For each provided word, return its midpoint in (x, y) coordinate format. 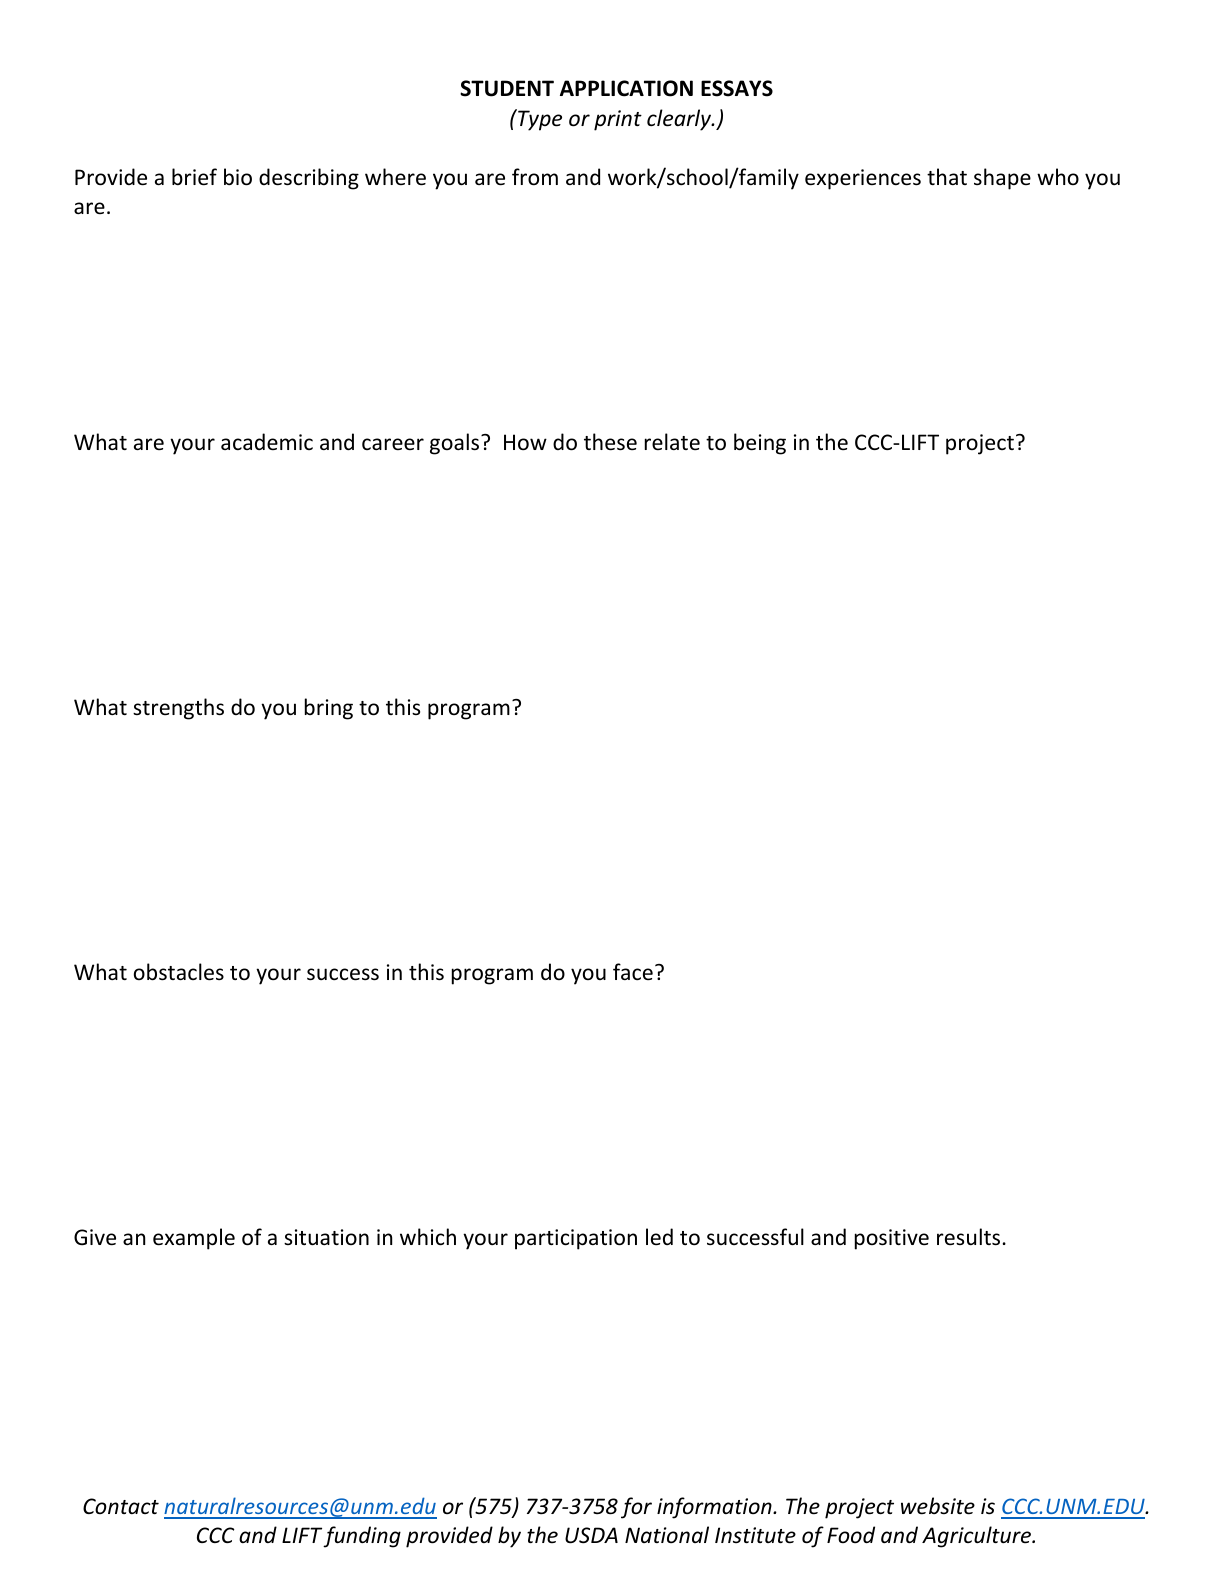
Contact (121, 1506)
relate (672, 441)
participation (576, 1239)
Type (539, 120)
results (968, 1237)
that (947, 176)
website (938, 1506)
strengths (178, 709)
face (633, 972)
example (194, 1239)
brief (194, 177)
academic (267, 441)
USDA (591, 1535)
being (760, 444)
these (610, 442)
